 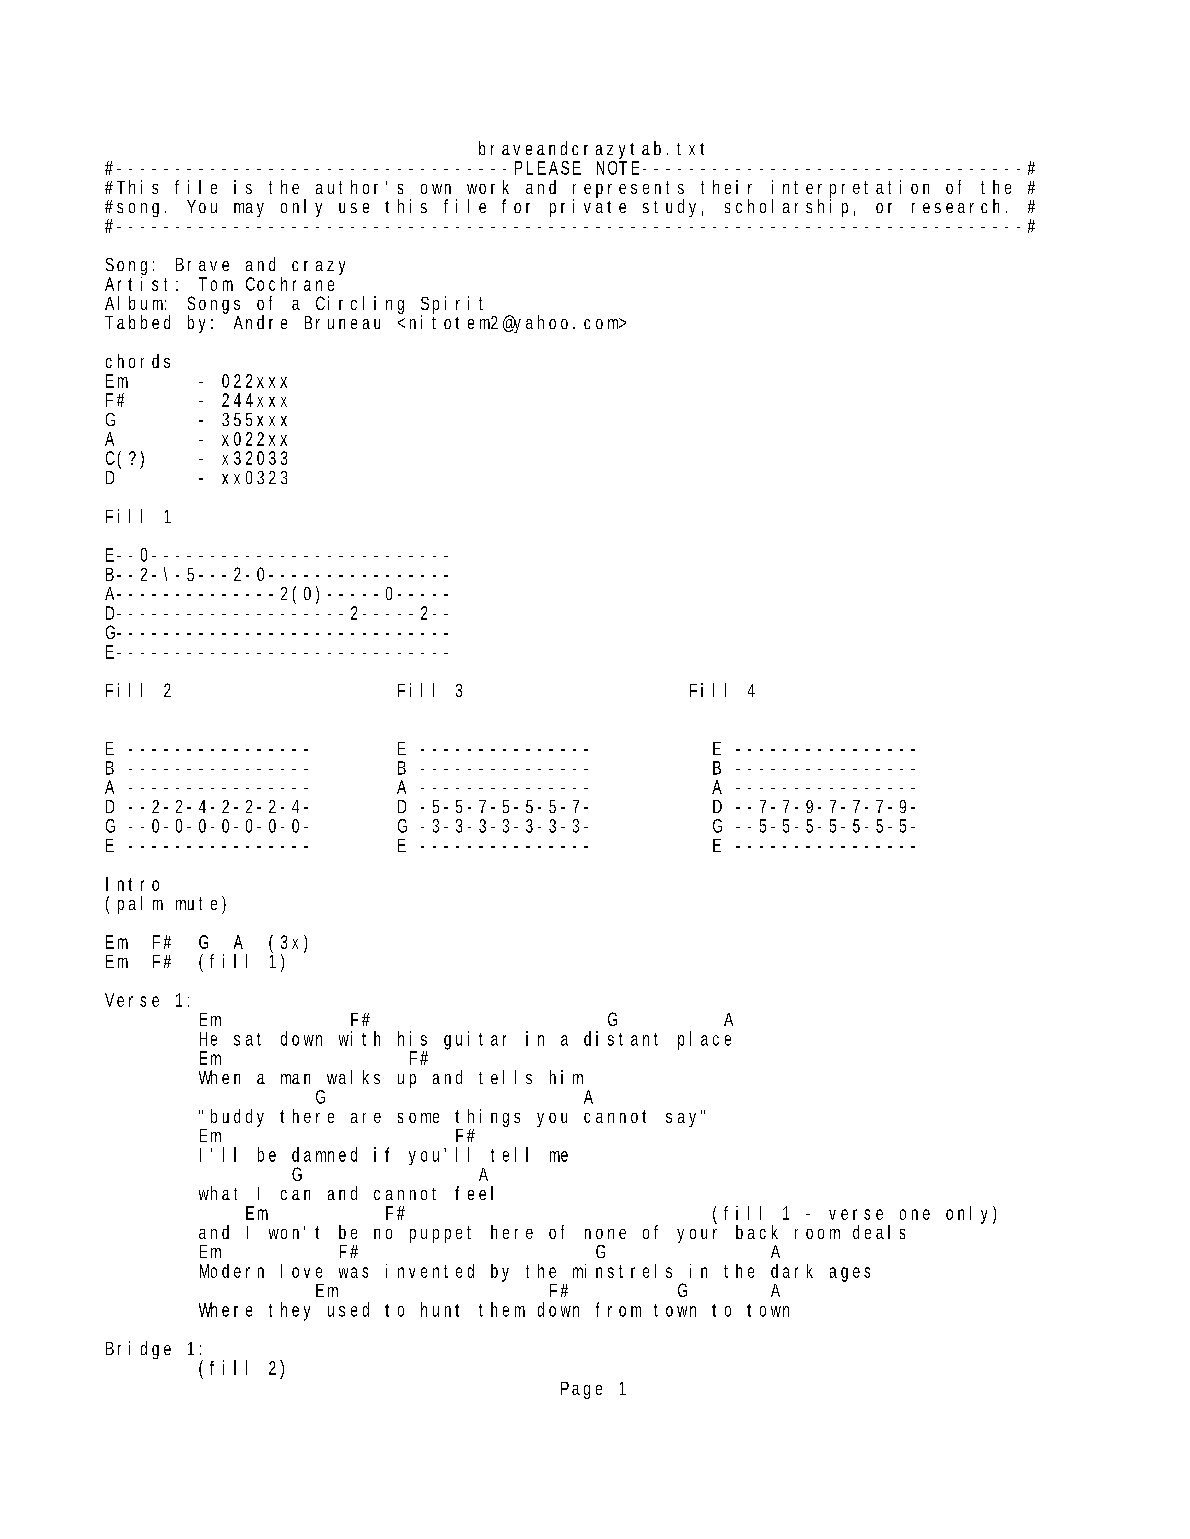 I want to click on Intro, so click(x=132, y=884).
